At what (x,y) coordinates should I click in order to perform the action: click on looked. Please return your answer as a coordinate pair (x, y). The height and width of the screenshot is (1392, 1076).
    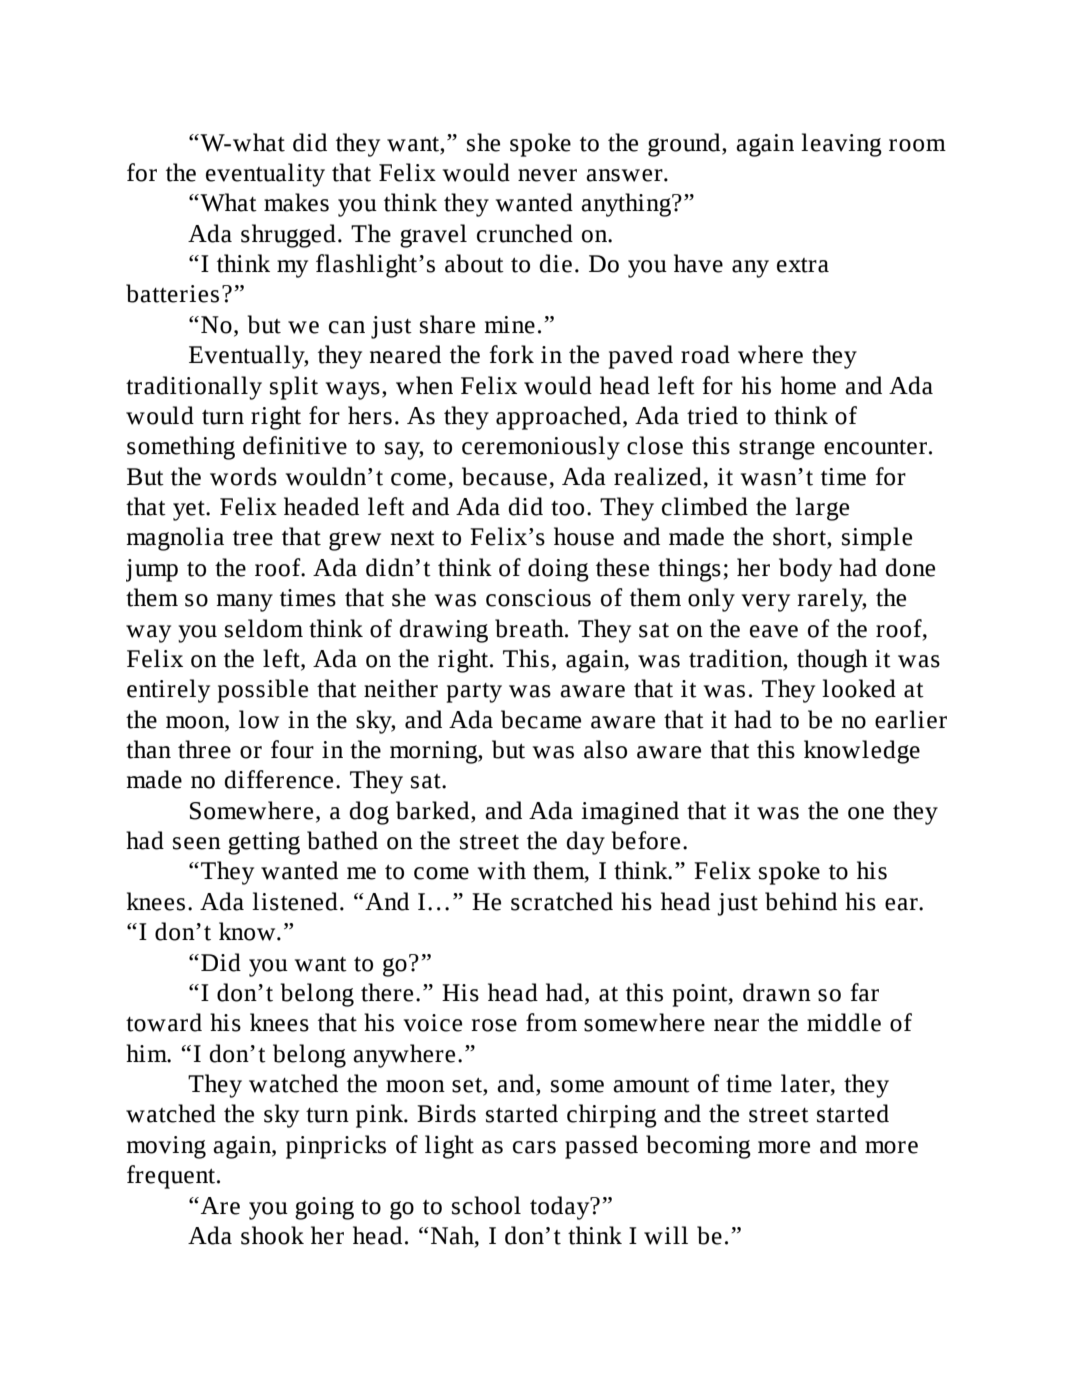
    Looking at the image, I should click on (859, 688).
